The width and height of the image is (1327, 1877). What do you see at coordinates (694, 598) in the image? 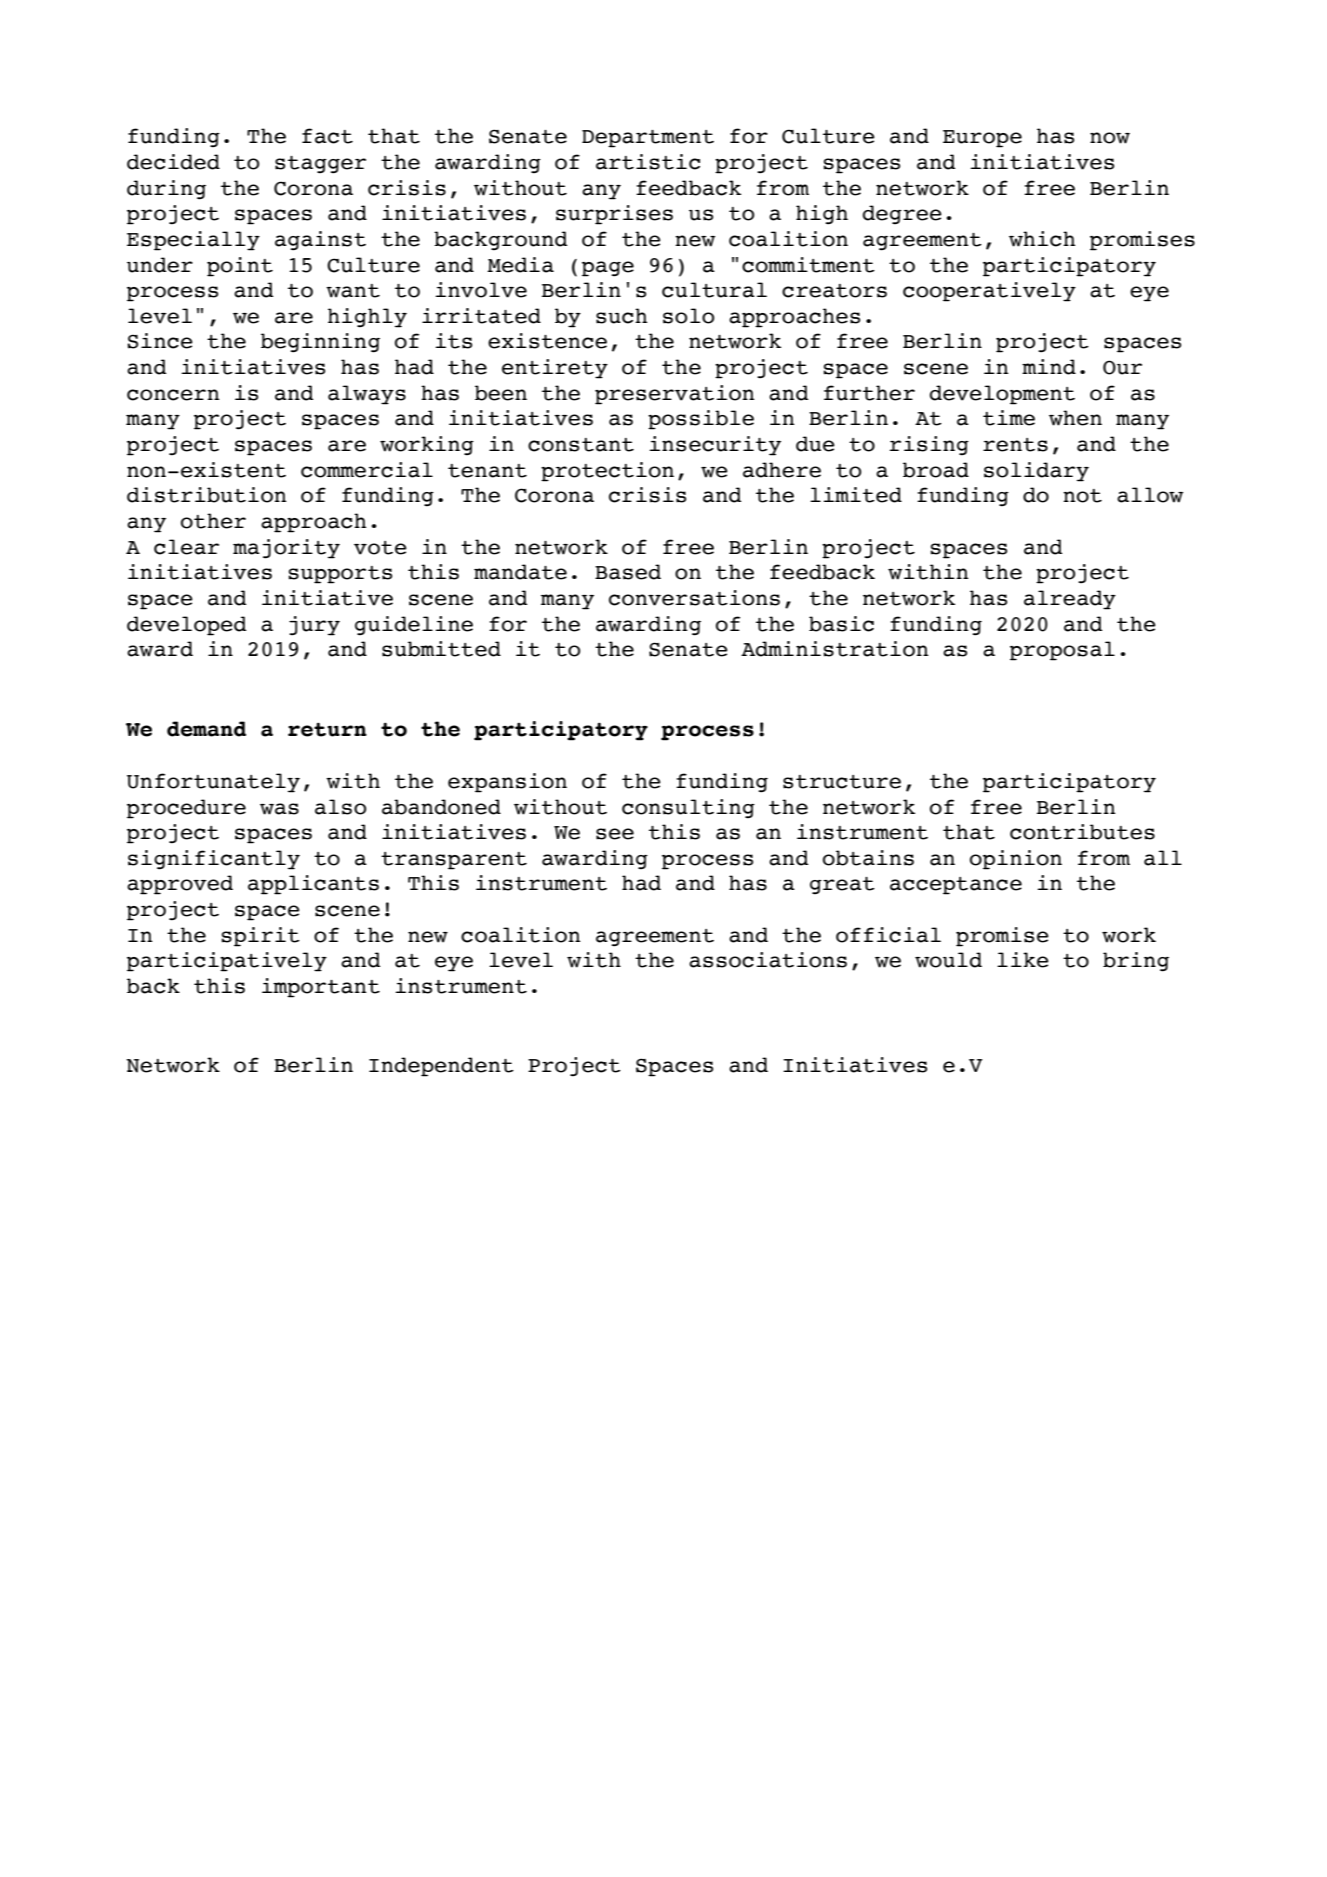
I see `conversations` at bounding box center [694, 598].
